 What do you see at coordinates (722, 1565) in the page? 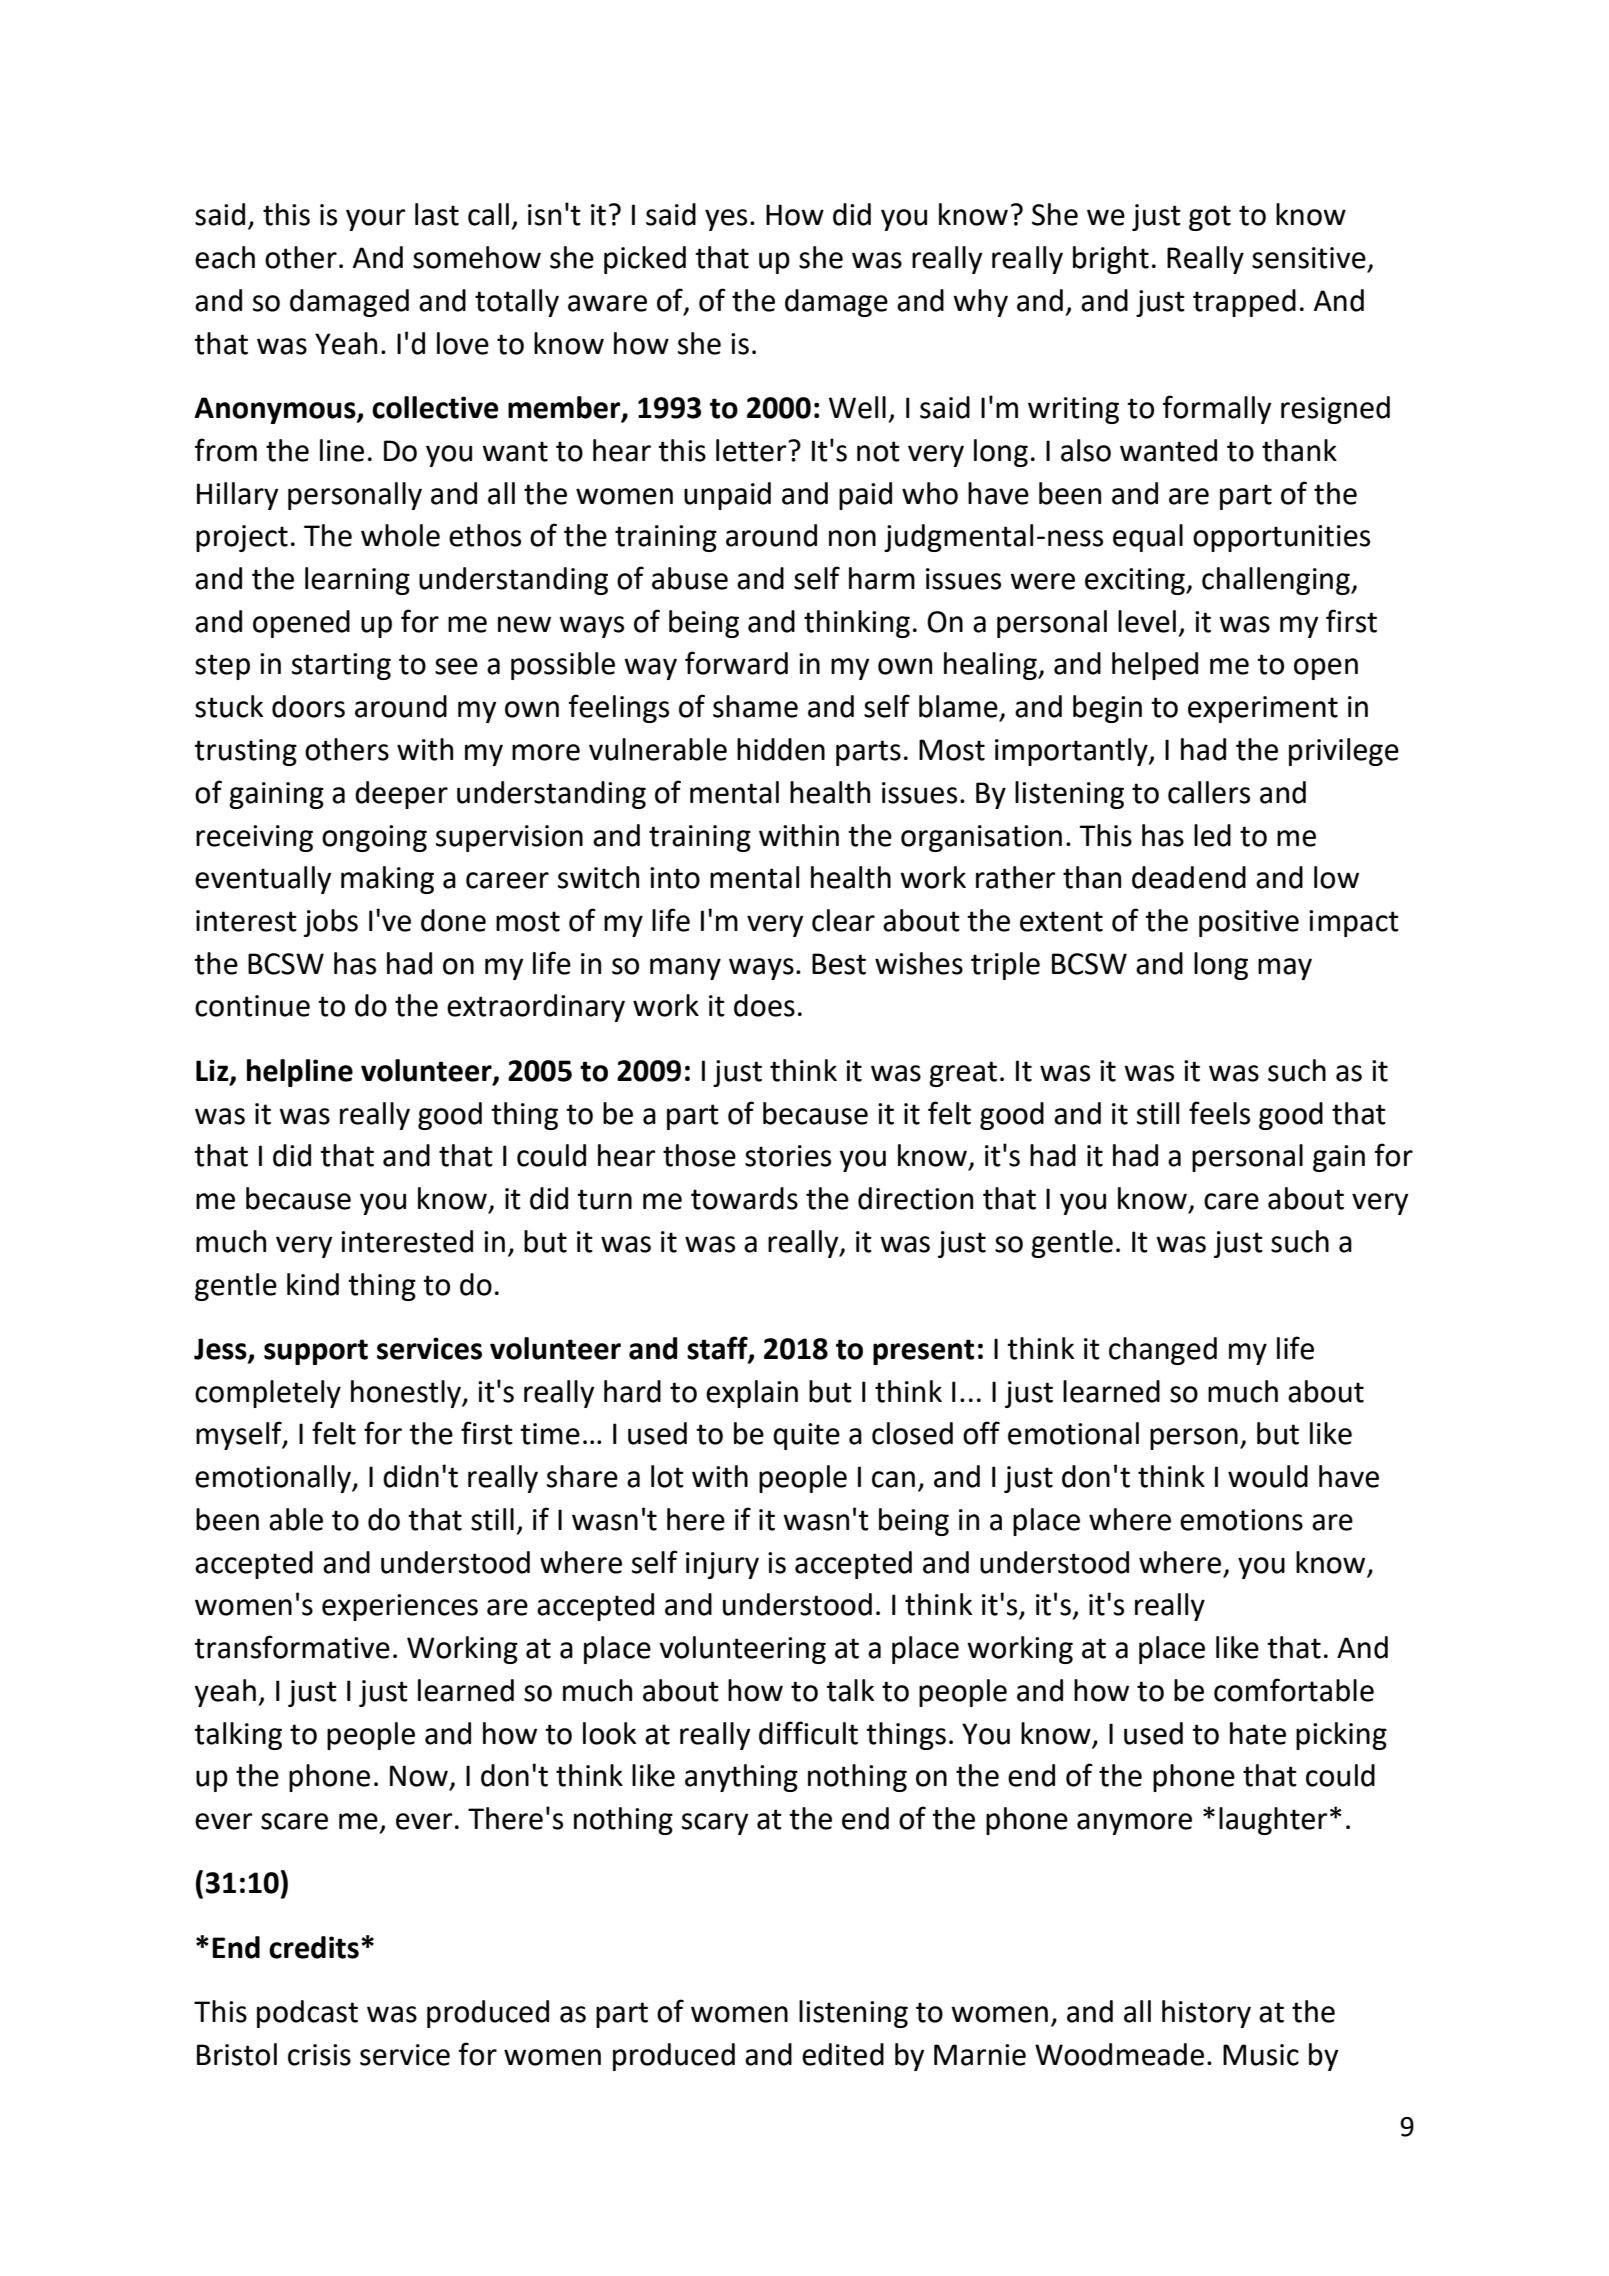
I see `injury` at bounding box center [722, 1565].
